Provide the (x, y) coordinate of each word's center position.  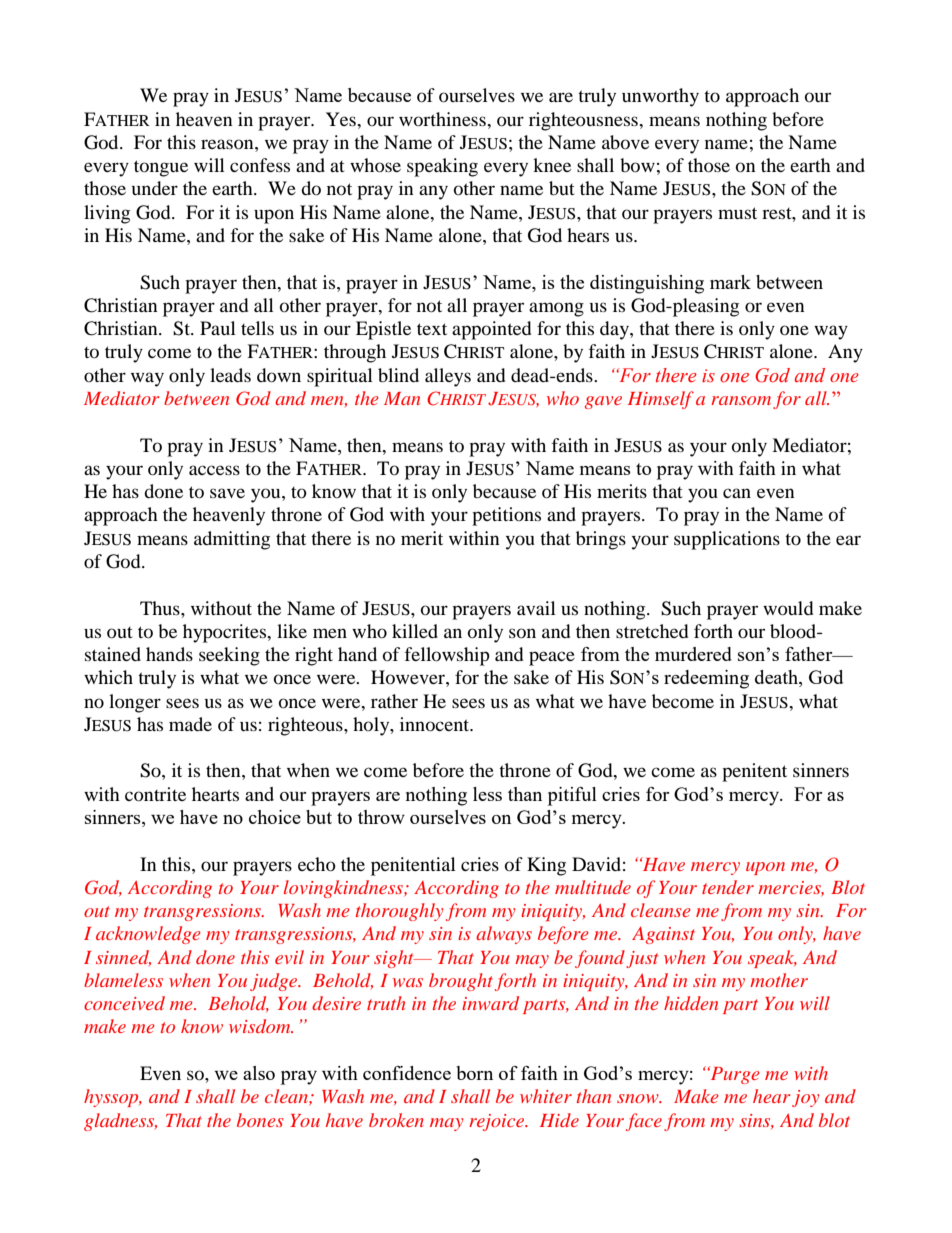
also (259, 1073)
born (474, 1073)
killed (415, 631)
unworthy (660, 97)
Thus (161, 608)
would (788, 608)
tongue (161, 168)
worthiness (443, 119)
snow (639, 1098)
